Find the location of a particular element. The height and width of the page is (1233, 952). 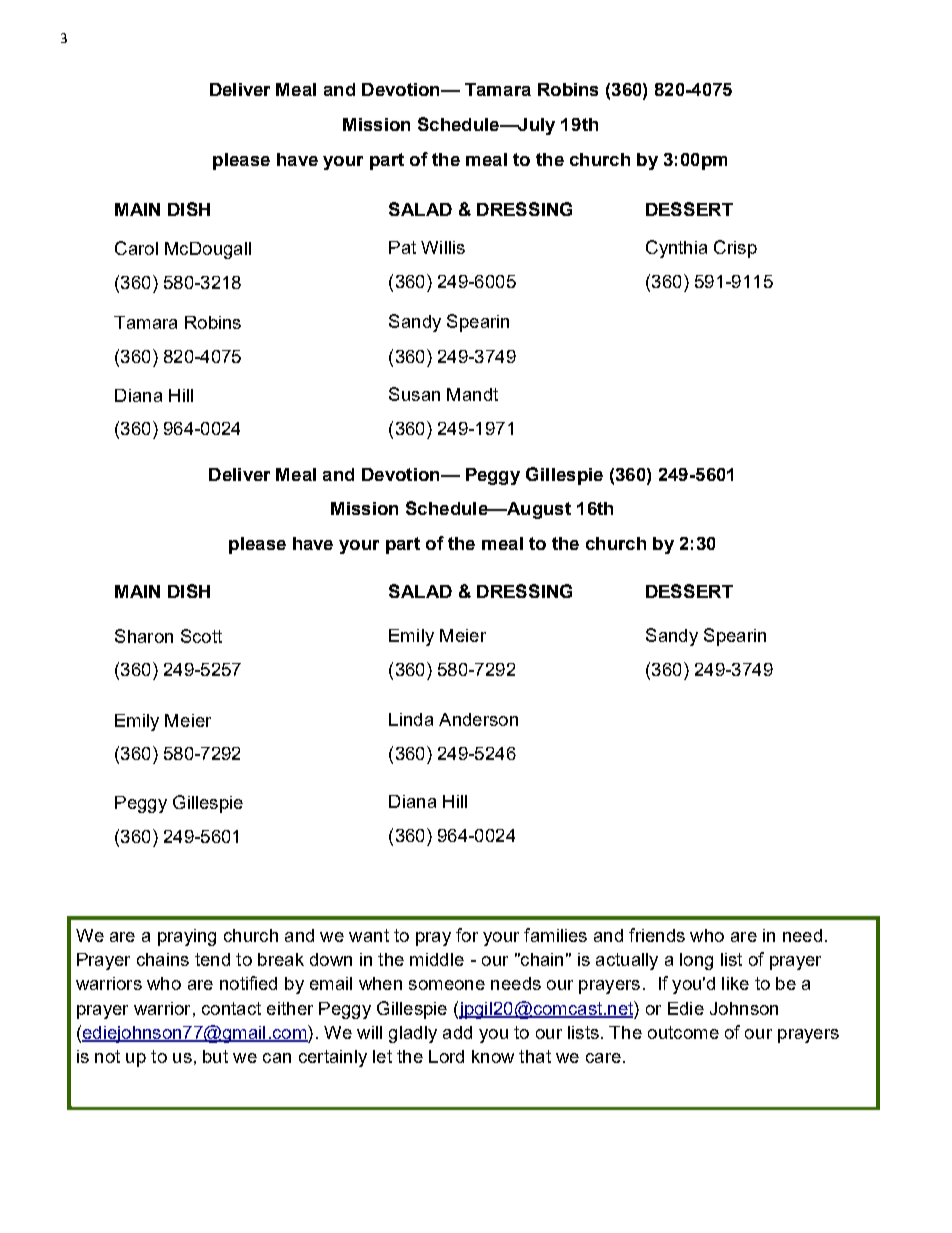

Anderson is located at coordinates (478, 719).
